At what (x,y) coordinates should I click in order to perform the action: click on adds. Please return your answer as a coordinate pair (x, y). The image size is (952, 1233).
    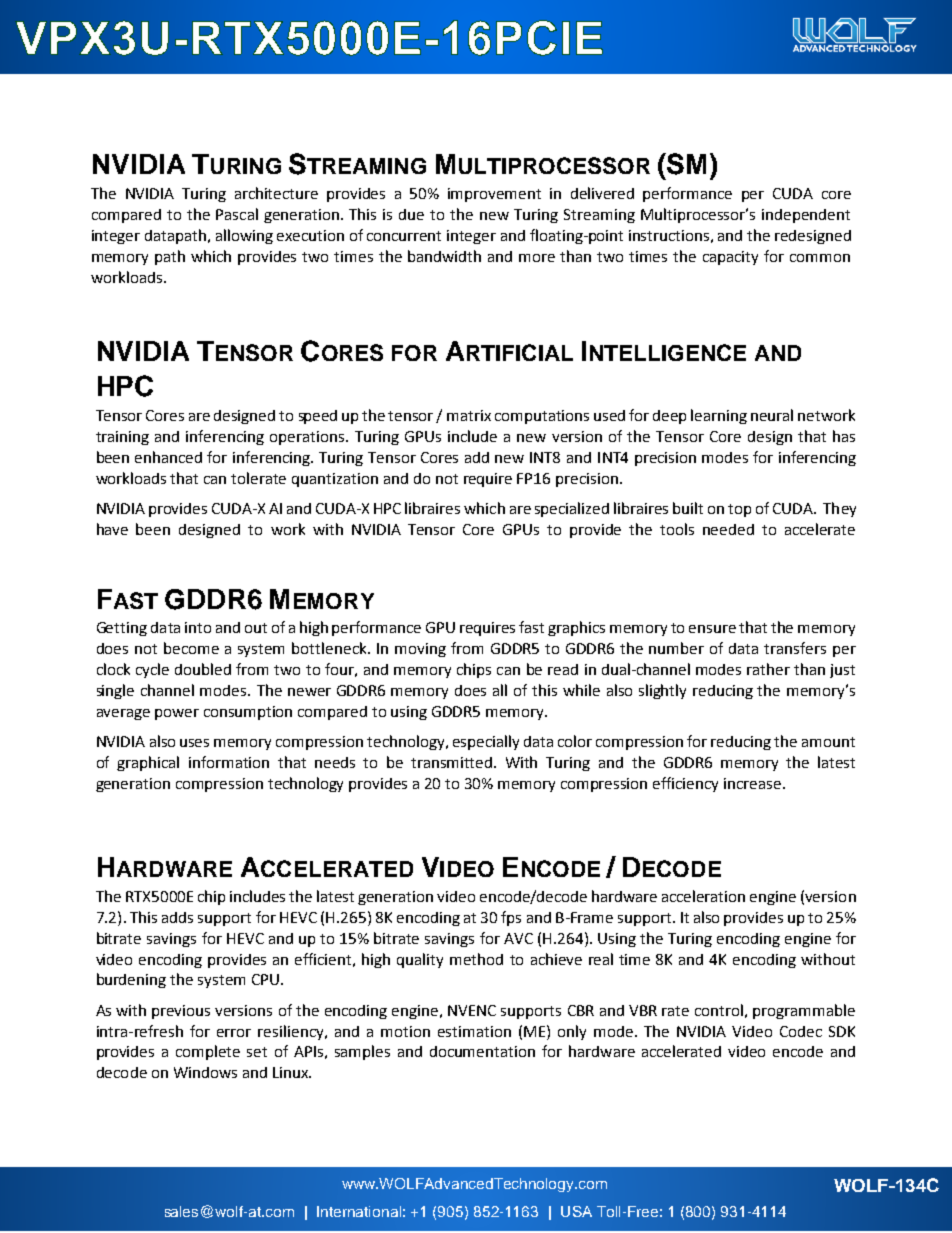
    Looking at the image, I should click on (177, 917).
